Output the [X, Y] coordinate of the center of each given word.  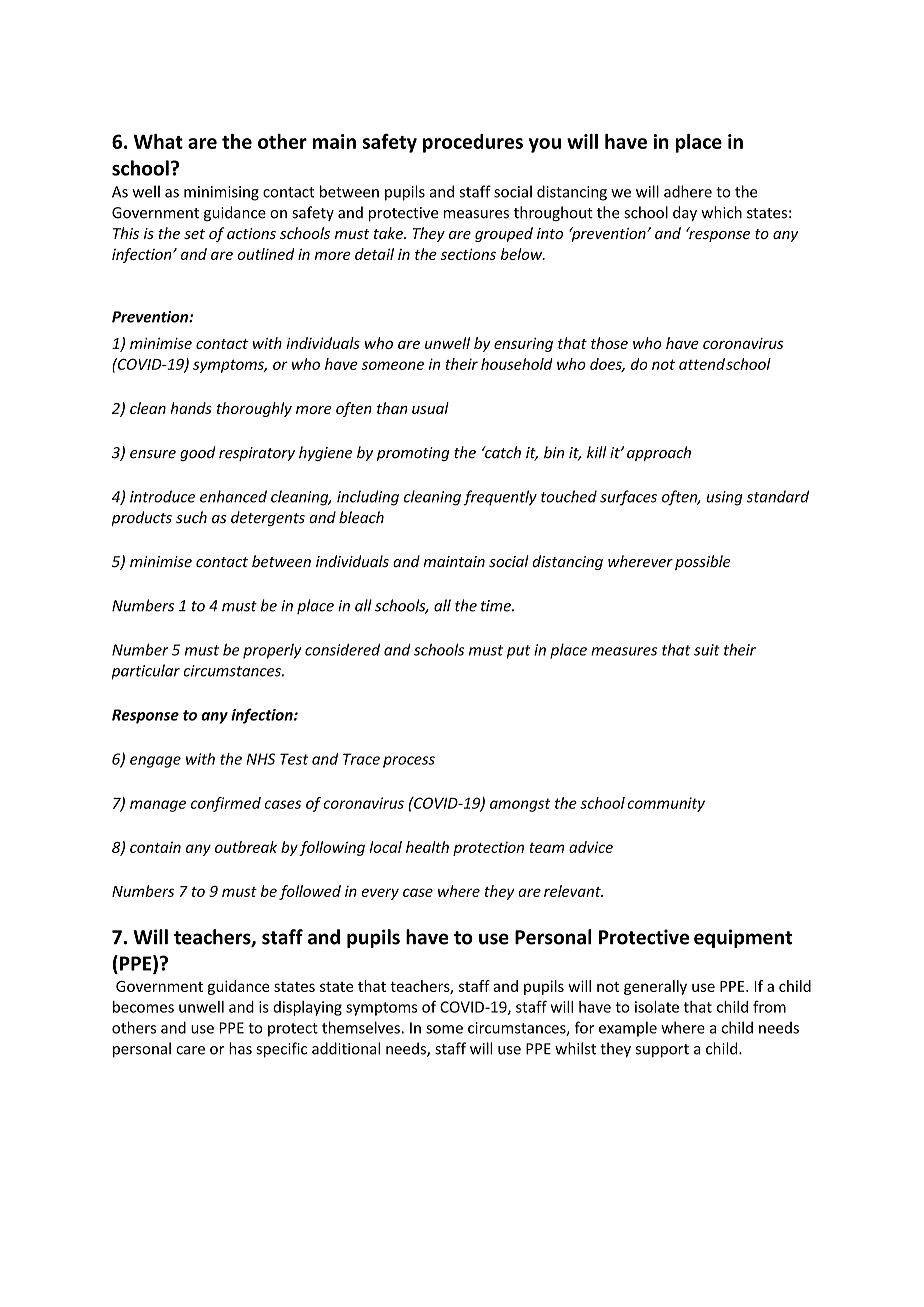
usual [430, 408]
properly [272, 651]
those [609, 343]
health [427, 847]
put [518, 652]
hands [191, 408]
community [666, 804]
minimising [221, 193]
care [190, 1050]
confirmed [226, 804]
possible [703, 562]
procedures [473, 143]
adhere [688, 191]
